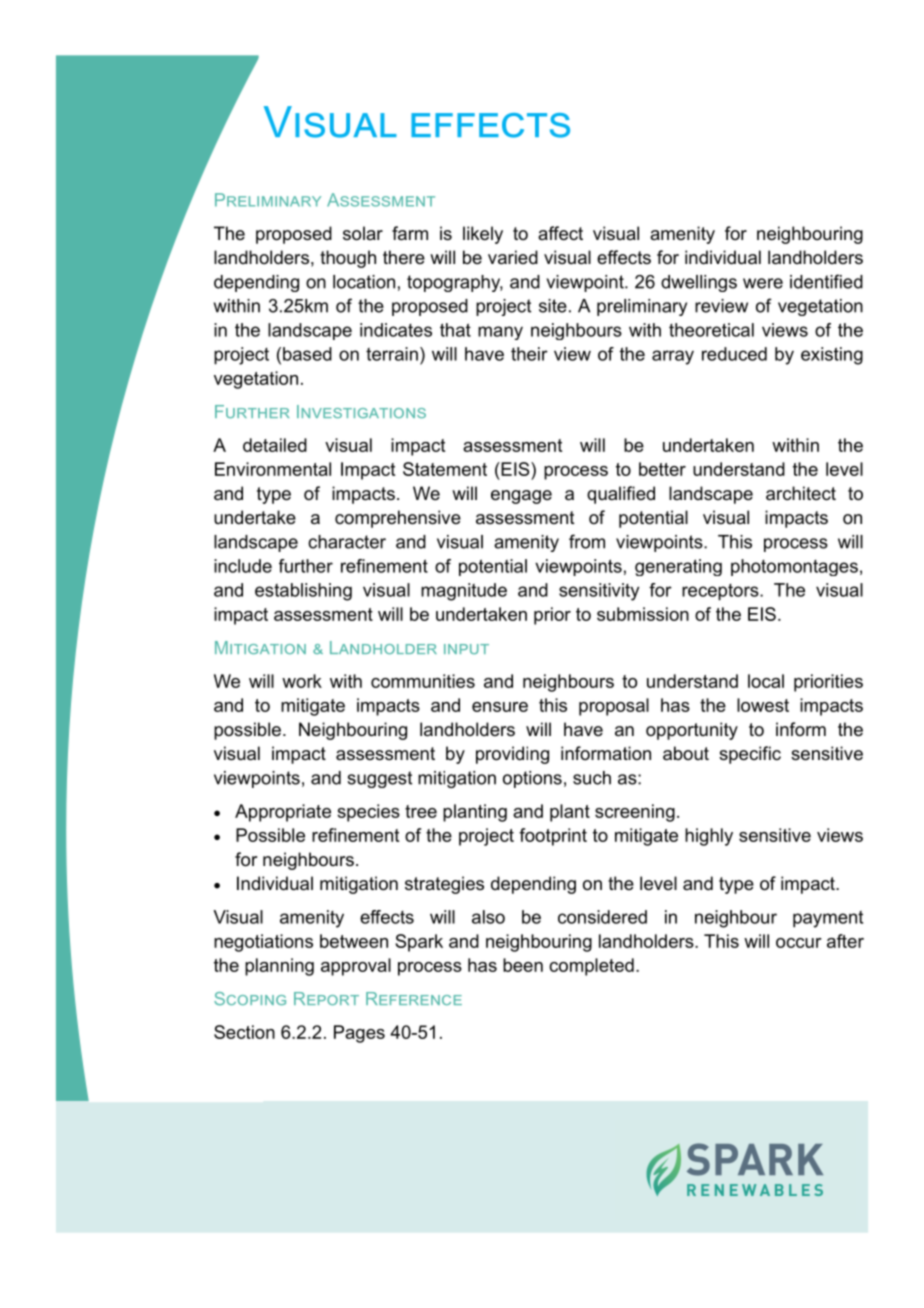  I want to click on been, so click(523, 965).
